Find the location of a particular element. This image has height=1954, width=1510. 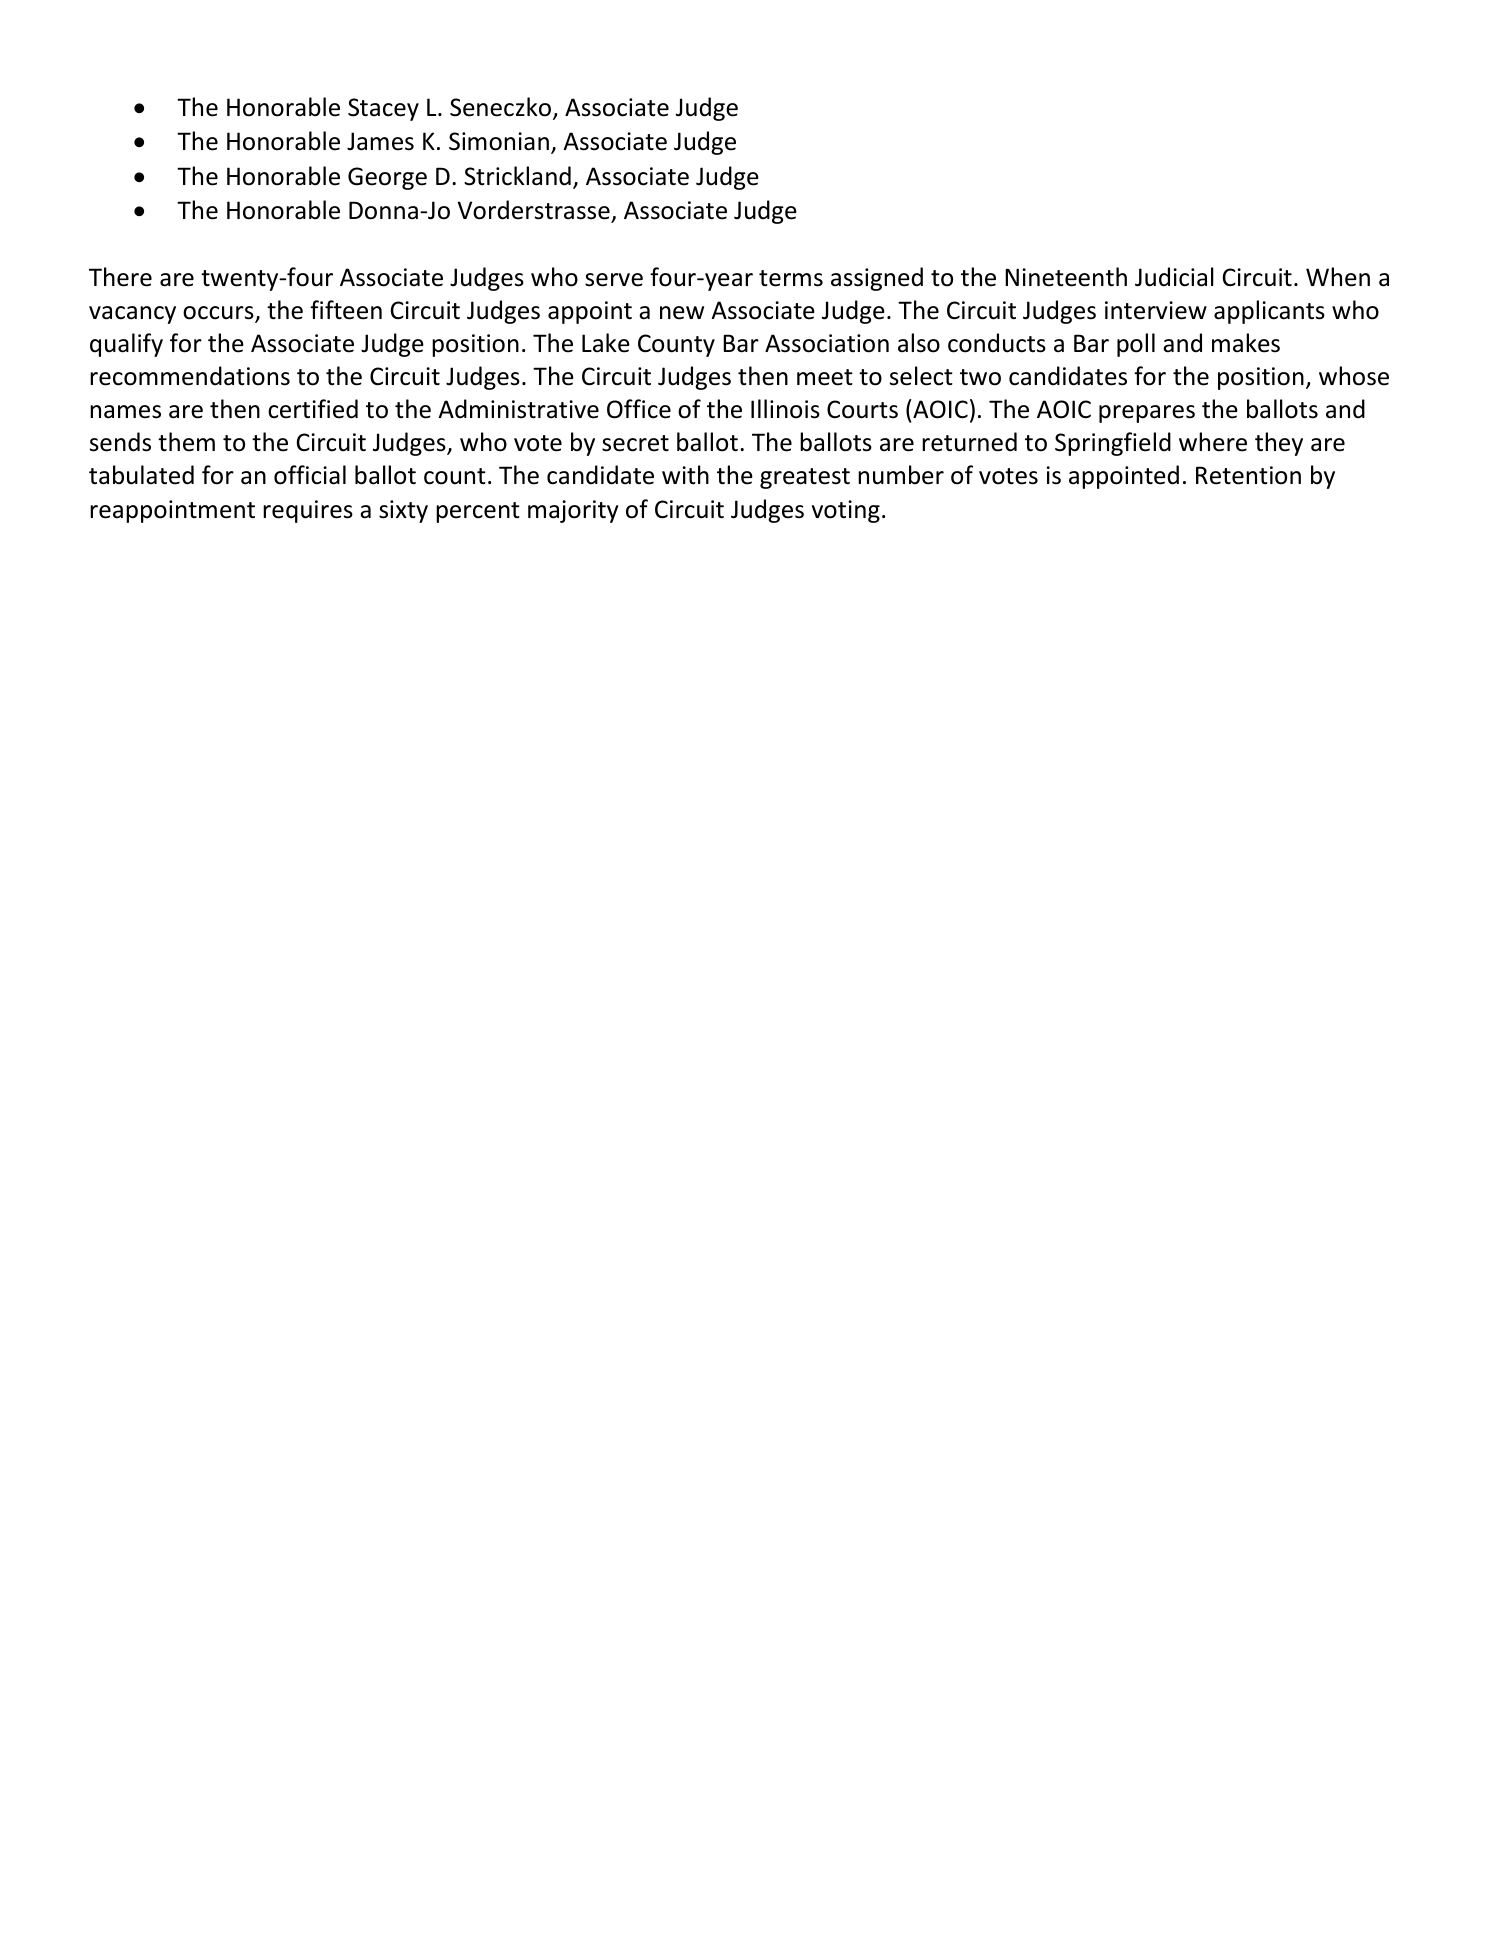

James is located at coordinates (380, 141).
